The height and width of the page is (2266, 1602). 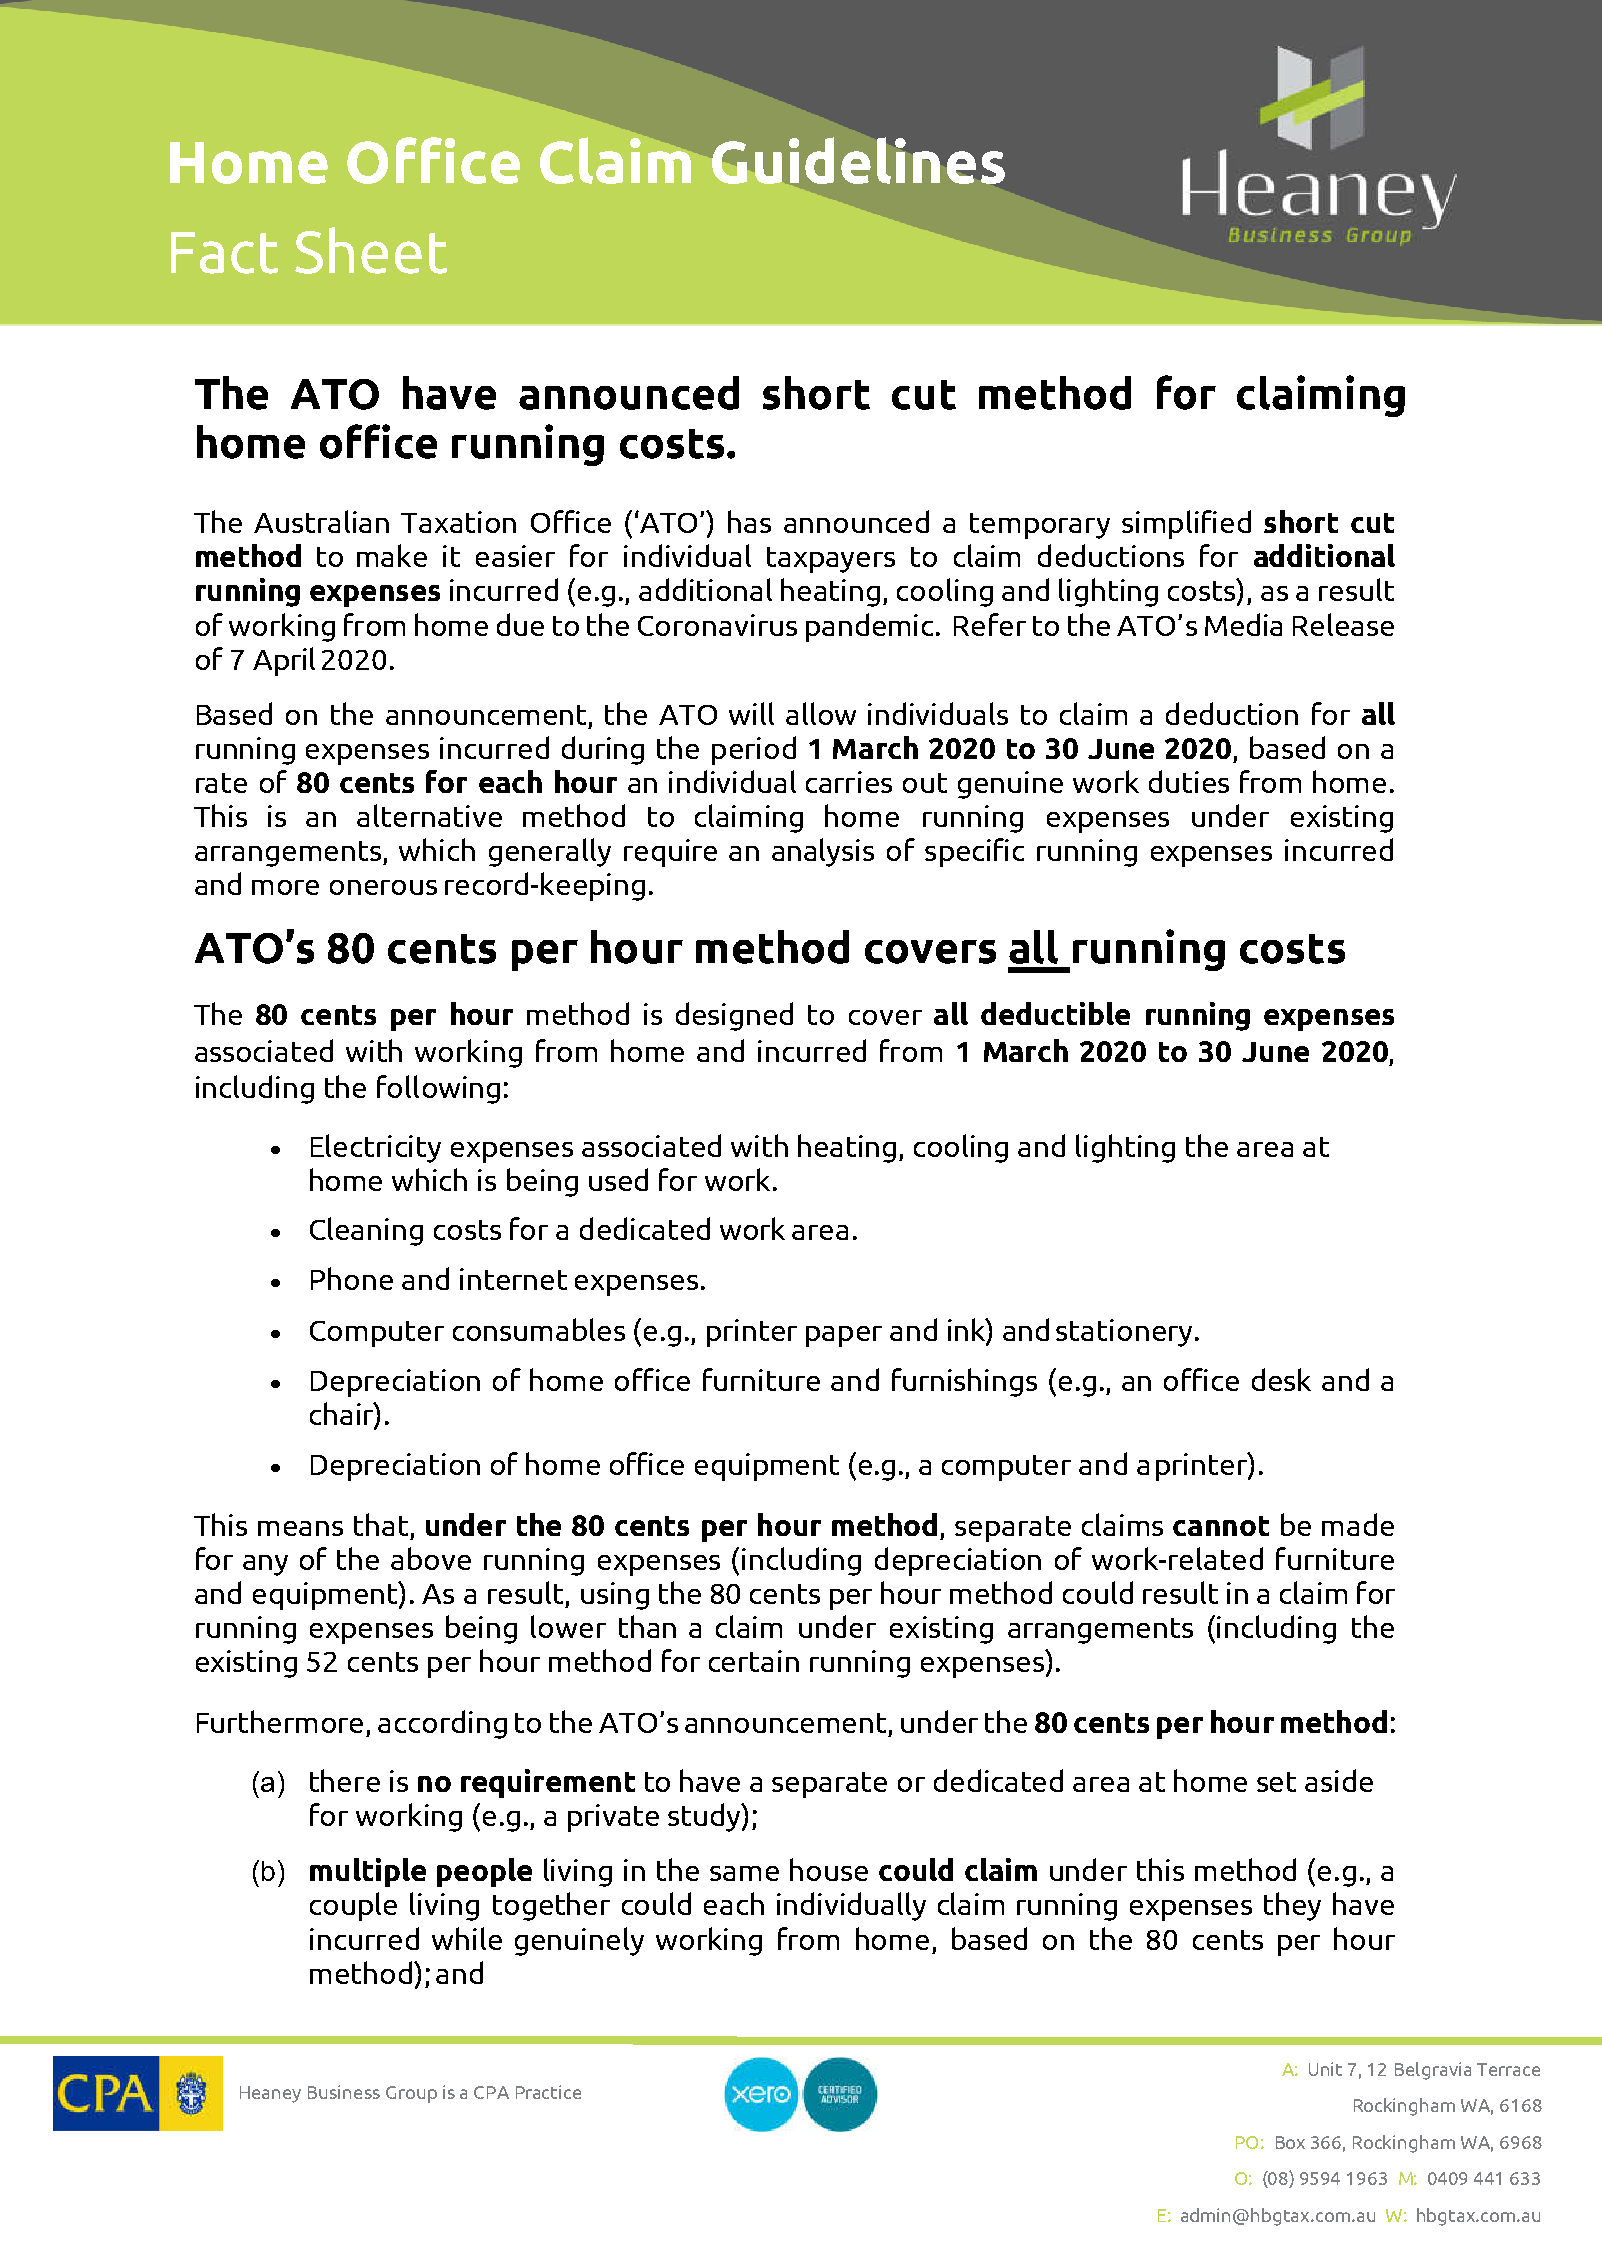 What do you see at coordinates (376, 1148) in the page?
I see `Electricity` at bounding box center [376, 1148].
